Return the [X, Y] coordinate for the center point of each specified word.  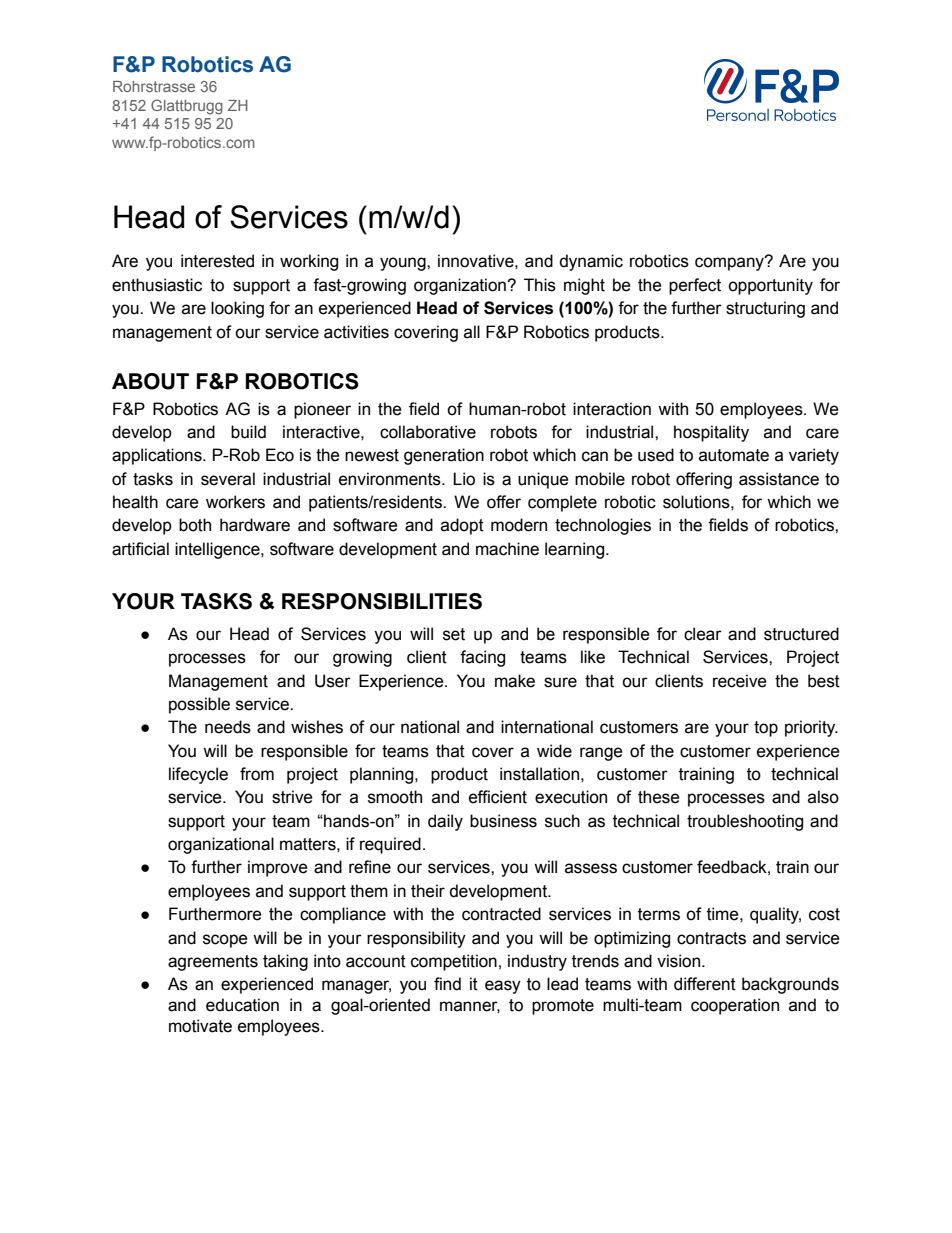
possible [199, 705]
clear [703, 634]
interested [217, 261]
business [503, 821]
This [540, 285]
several [228, 479]
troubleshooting [745, 822]
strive [292, 797]
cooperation [735, 1006]
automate [734, 455]
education [242, 1005]
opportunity [770, 286]
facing [482, 658]
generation [444, 456]
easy [503, 987]
